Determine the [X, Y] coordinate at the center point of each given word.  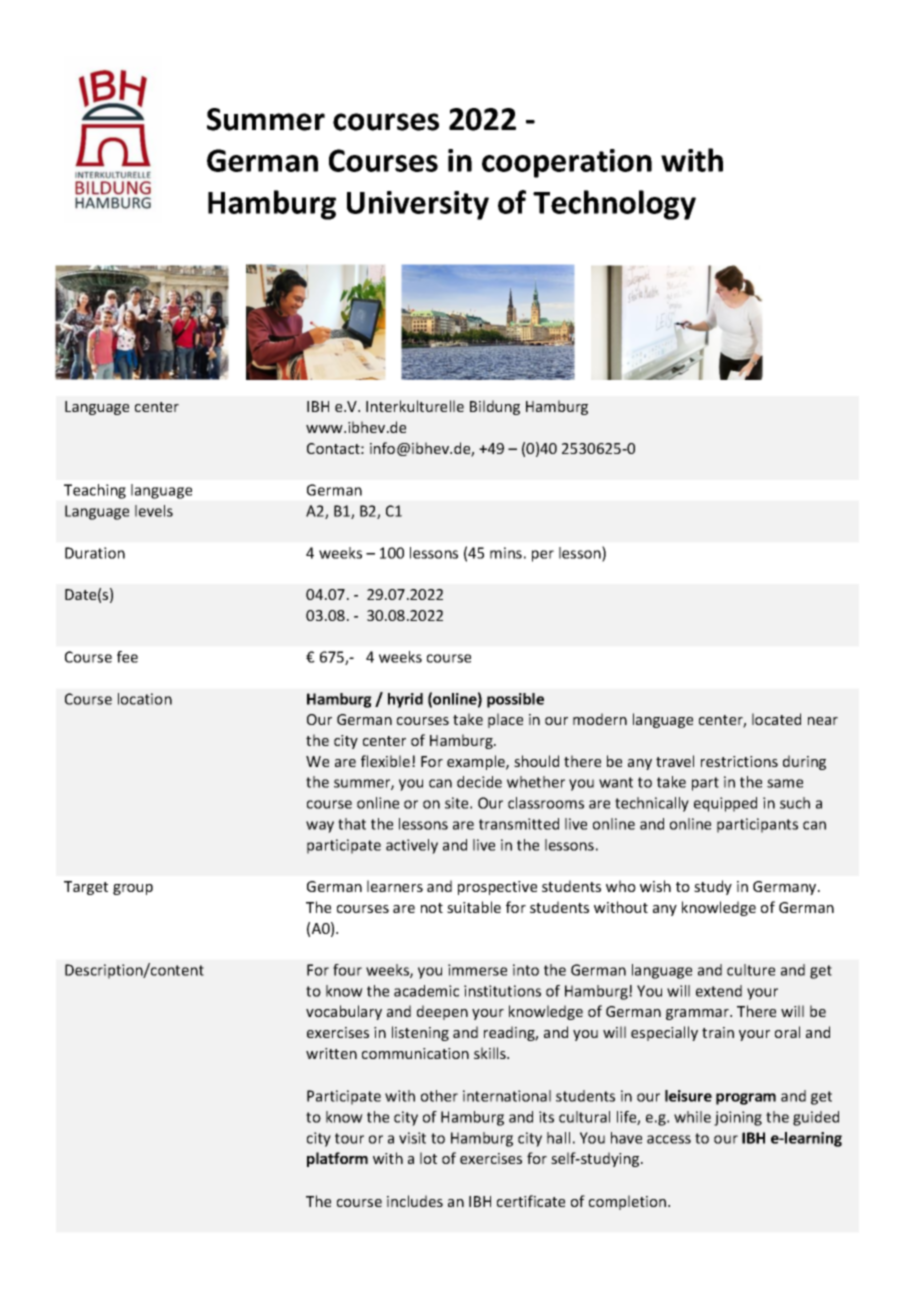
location [145, 699]
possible [515, 700]
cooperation [567, 163]
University [418, 205]
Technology [614, 205]
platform [337, 1159]
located [776, 719]
